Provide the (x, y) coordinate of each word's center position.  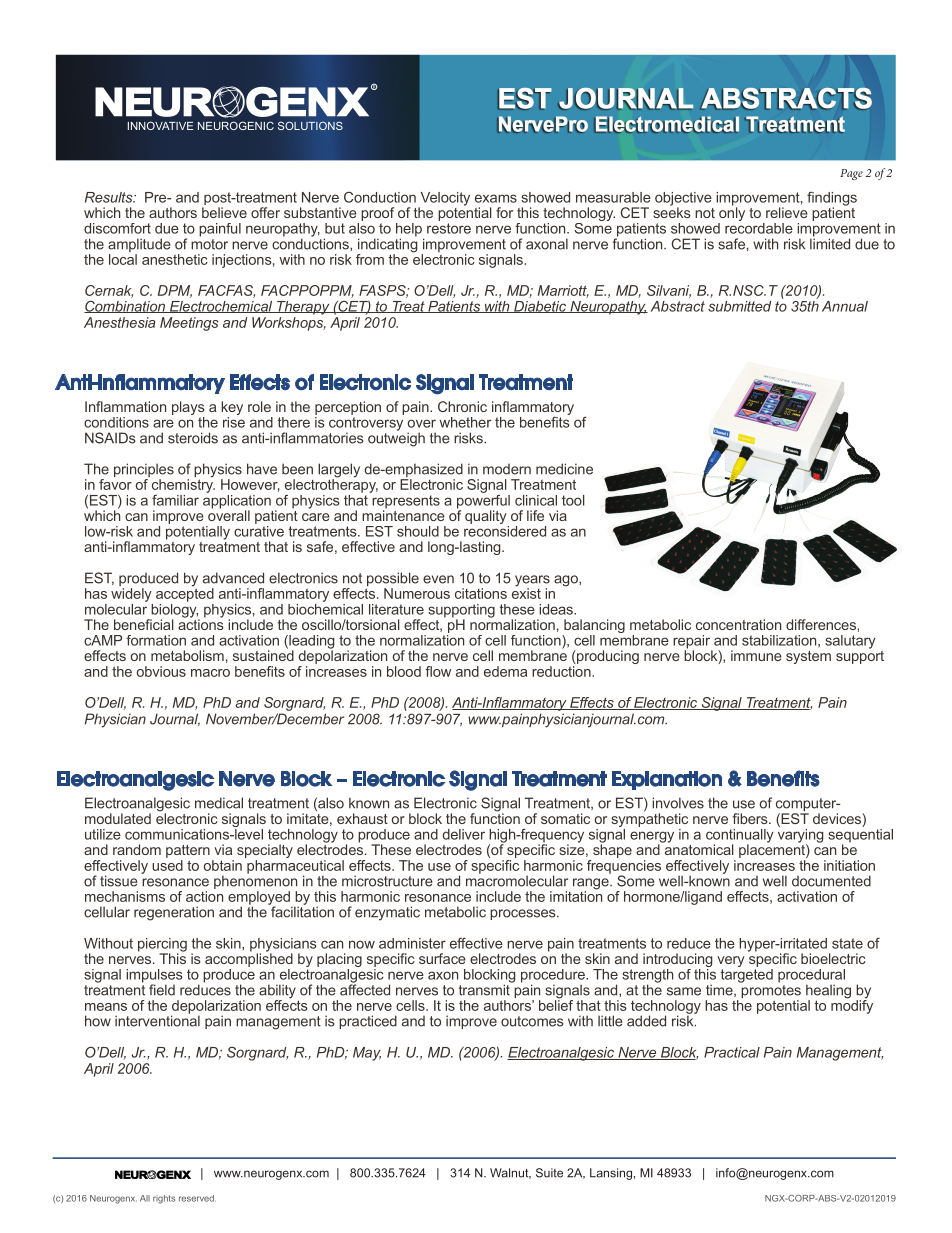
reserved (197, 1198)
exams (496, 198)
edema (505, 671)
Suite (549, 1173)
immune (756, 655)
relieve (787, 212)
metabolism (187, 655)
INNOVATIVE (160, 125)
